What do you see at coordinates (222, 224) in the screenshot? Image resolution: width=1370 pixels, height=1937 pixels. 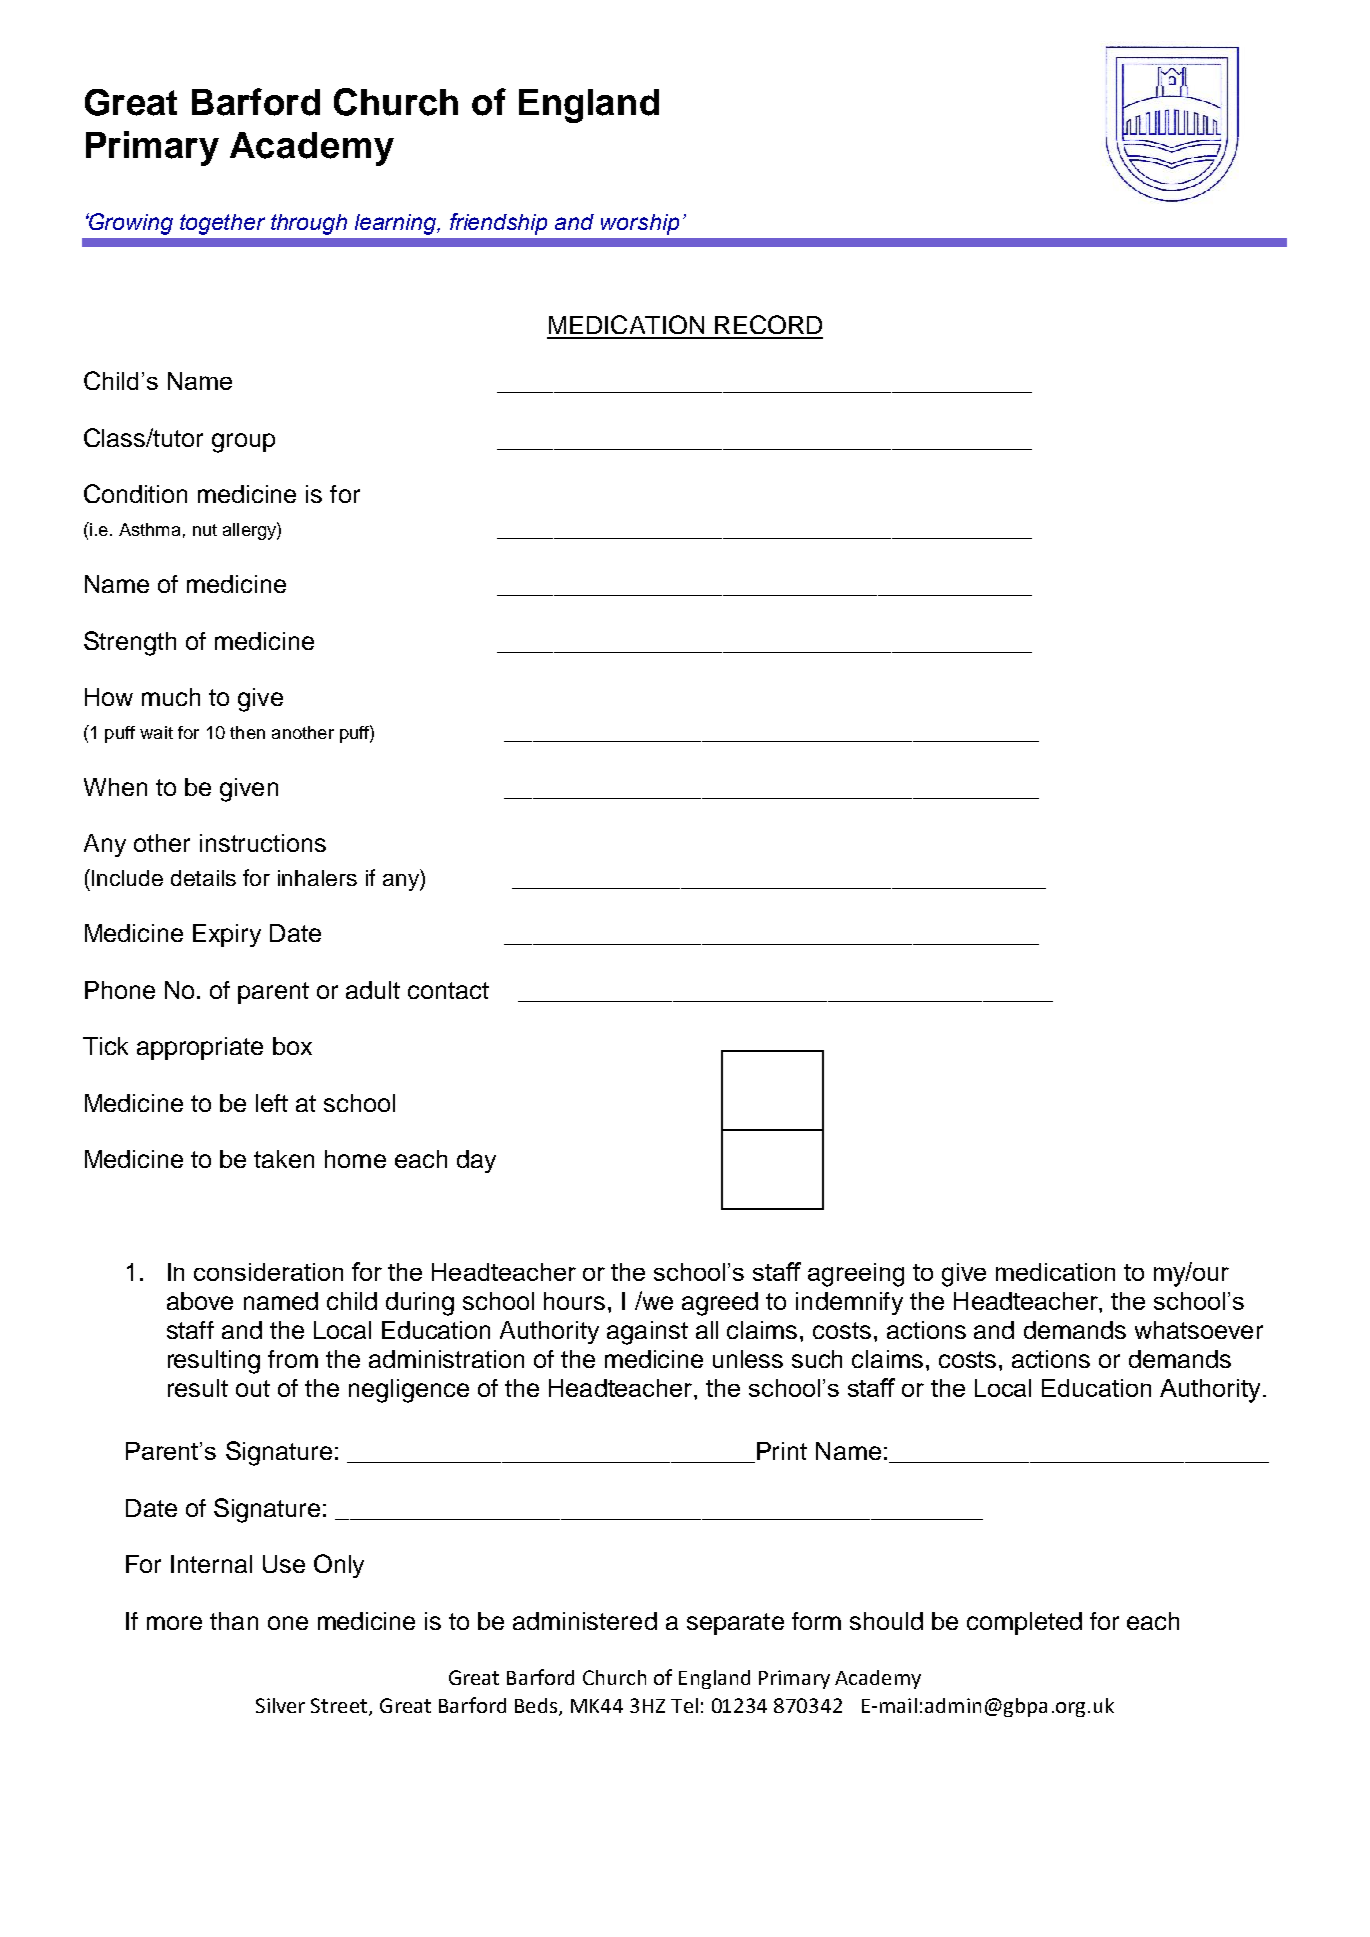 I see `together` at bounding box center [222, 224].
